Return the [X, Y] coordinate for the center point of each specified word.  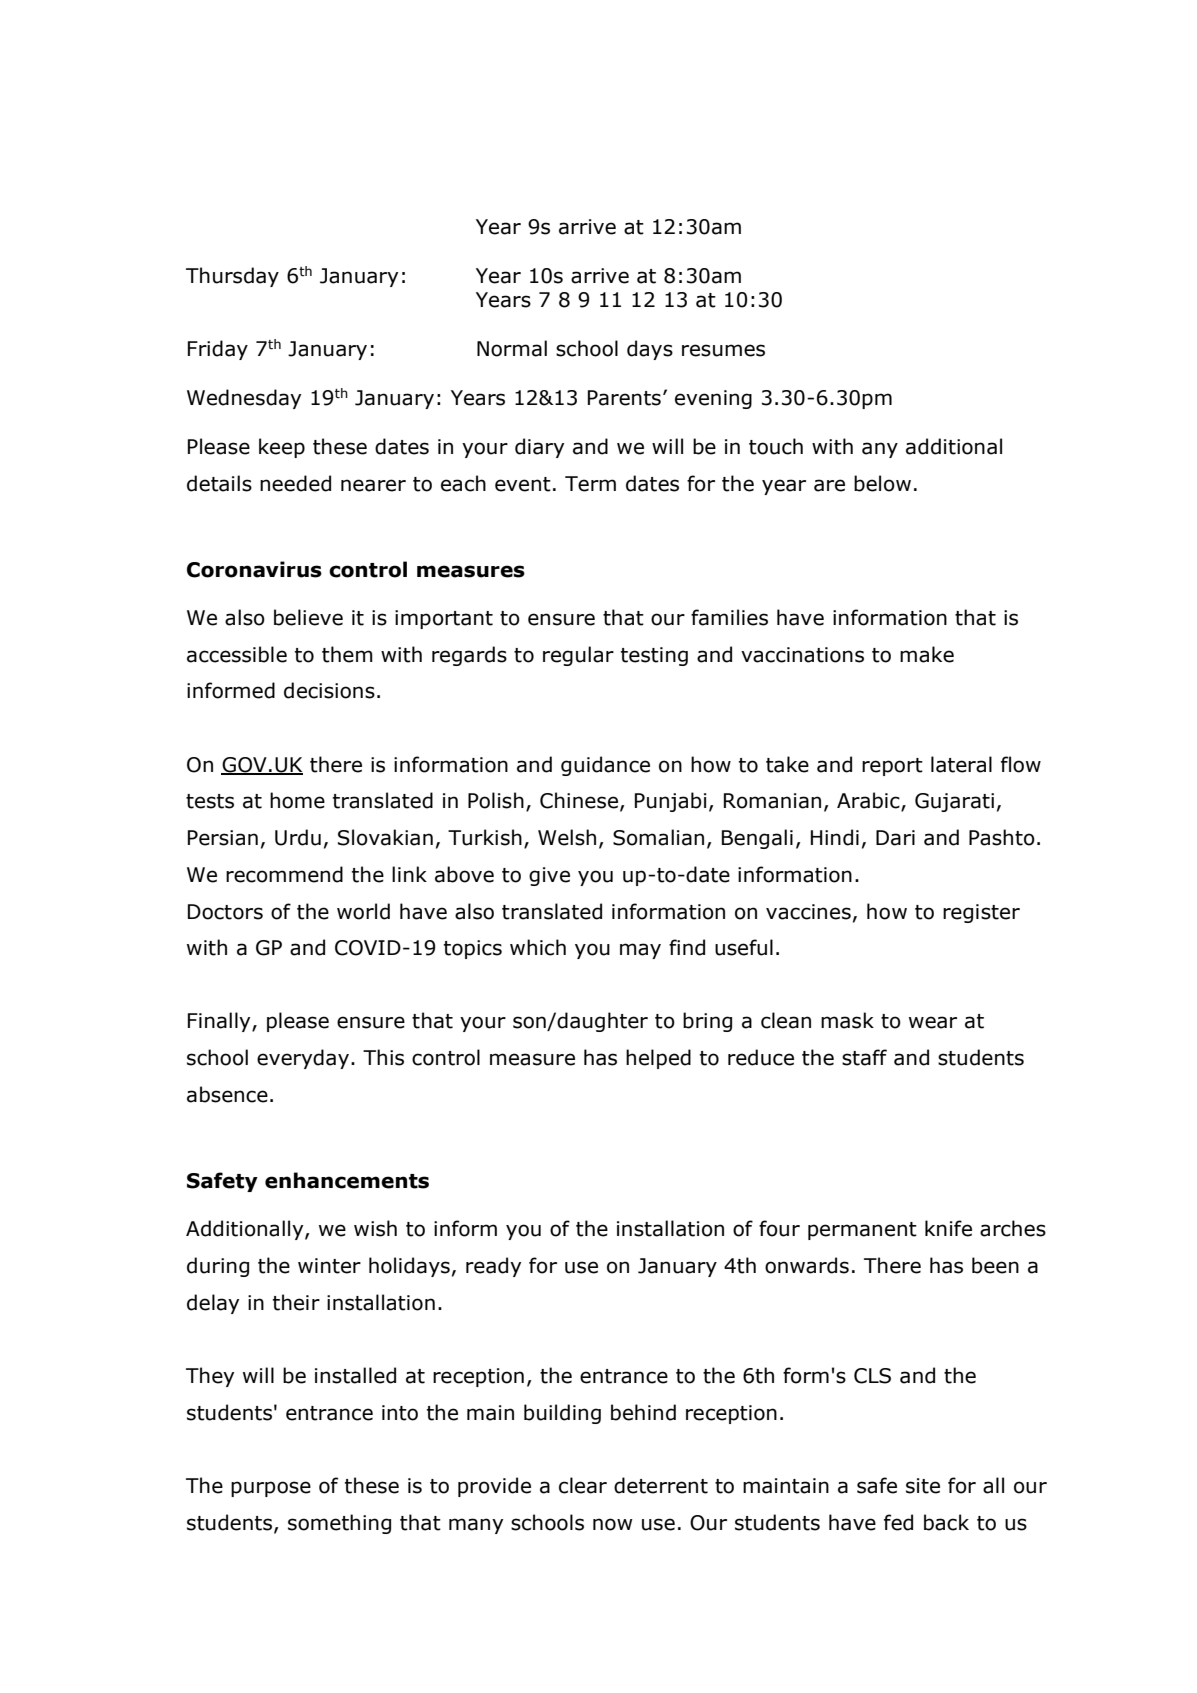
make [927, 654]
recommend [284, 874]
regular [578, 656]
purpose [271, 1489]
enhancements [347, 1180]
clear [583, 1485]
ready [493, 1267]
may [640, 951]
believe [308, 617]
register [981, 913]
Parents [624, 398]
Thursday [232, 277]
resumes [723, 350]
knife [948, 1228]
